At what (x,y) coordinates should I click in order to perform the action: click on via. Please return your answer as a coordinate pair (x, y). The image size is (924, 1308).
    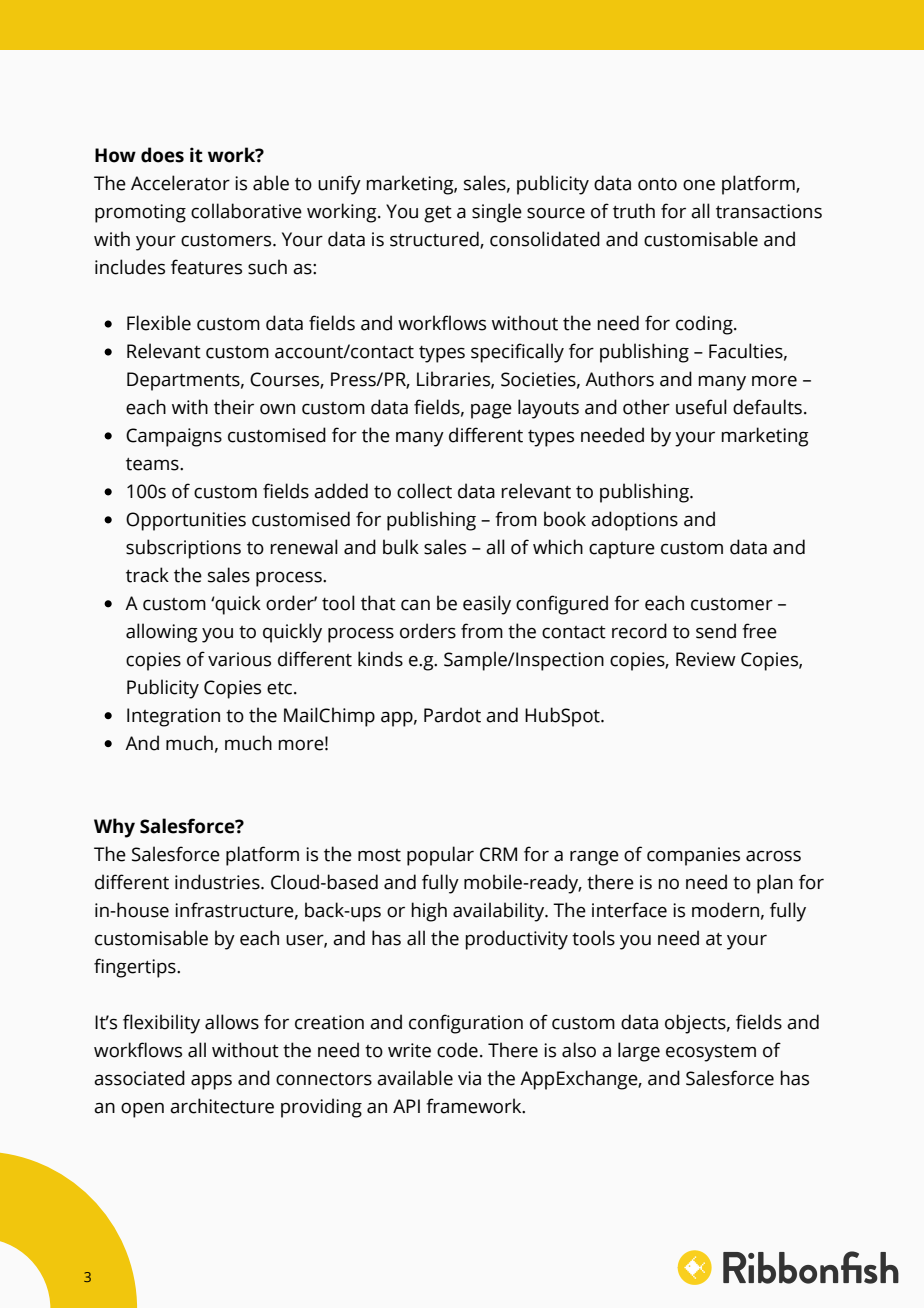
    Looking at the image, I should click on (469, 1078).
